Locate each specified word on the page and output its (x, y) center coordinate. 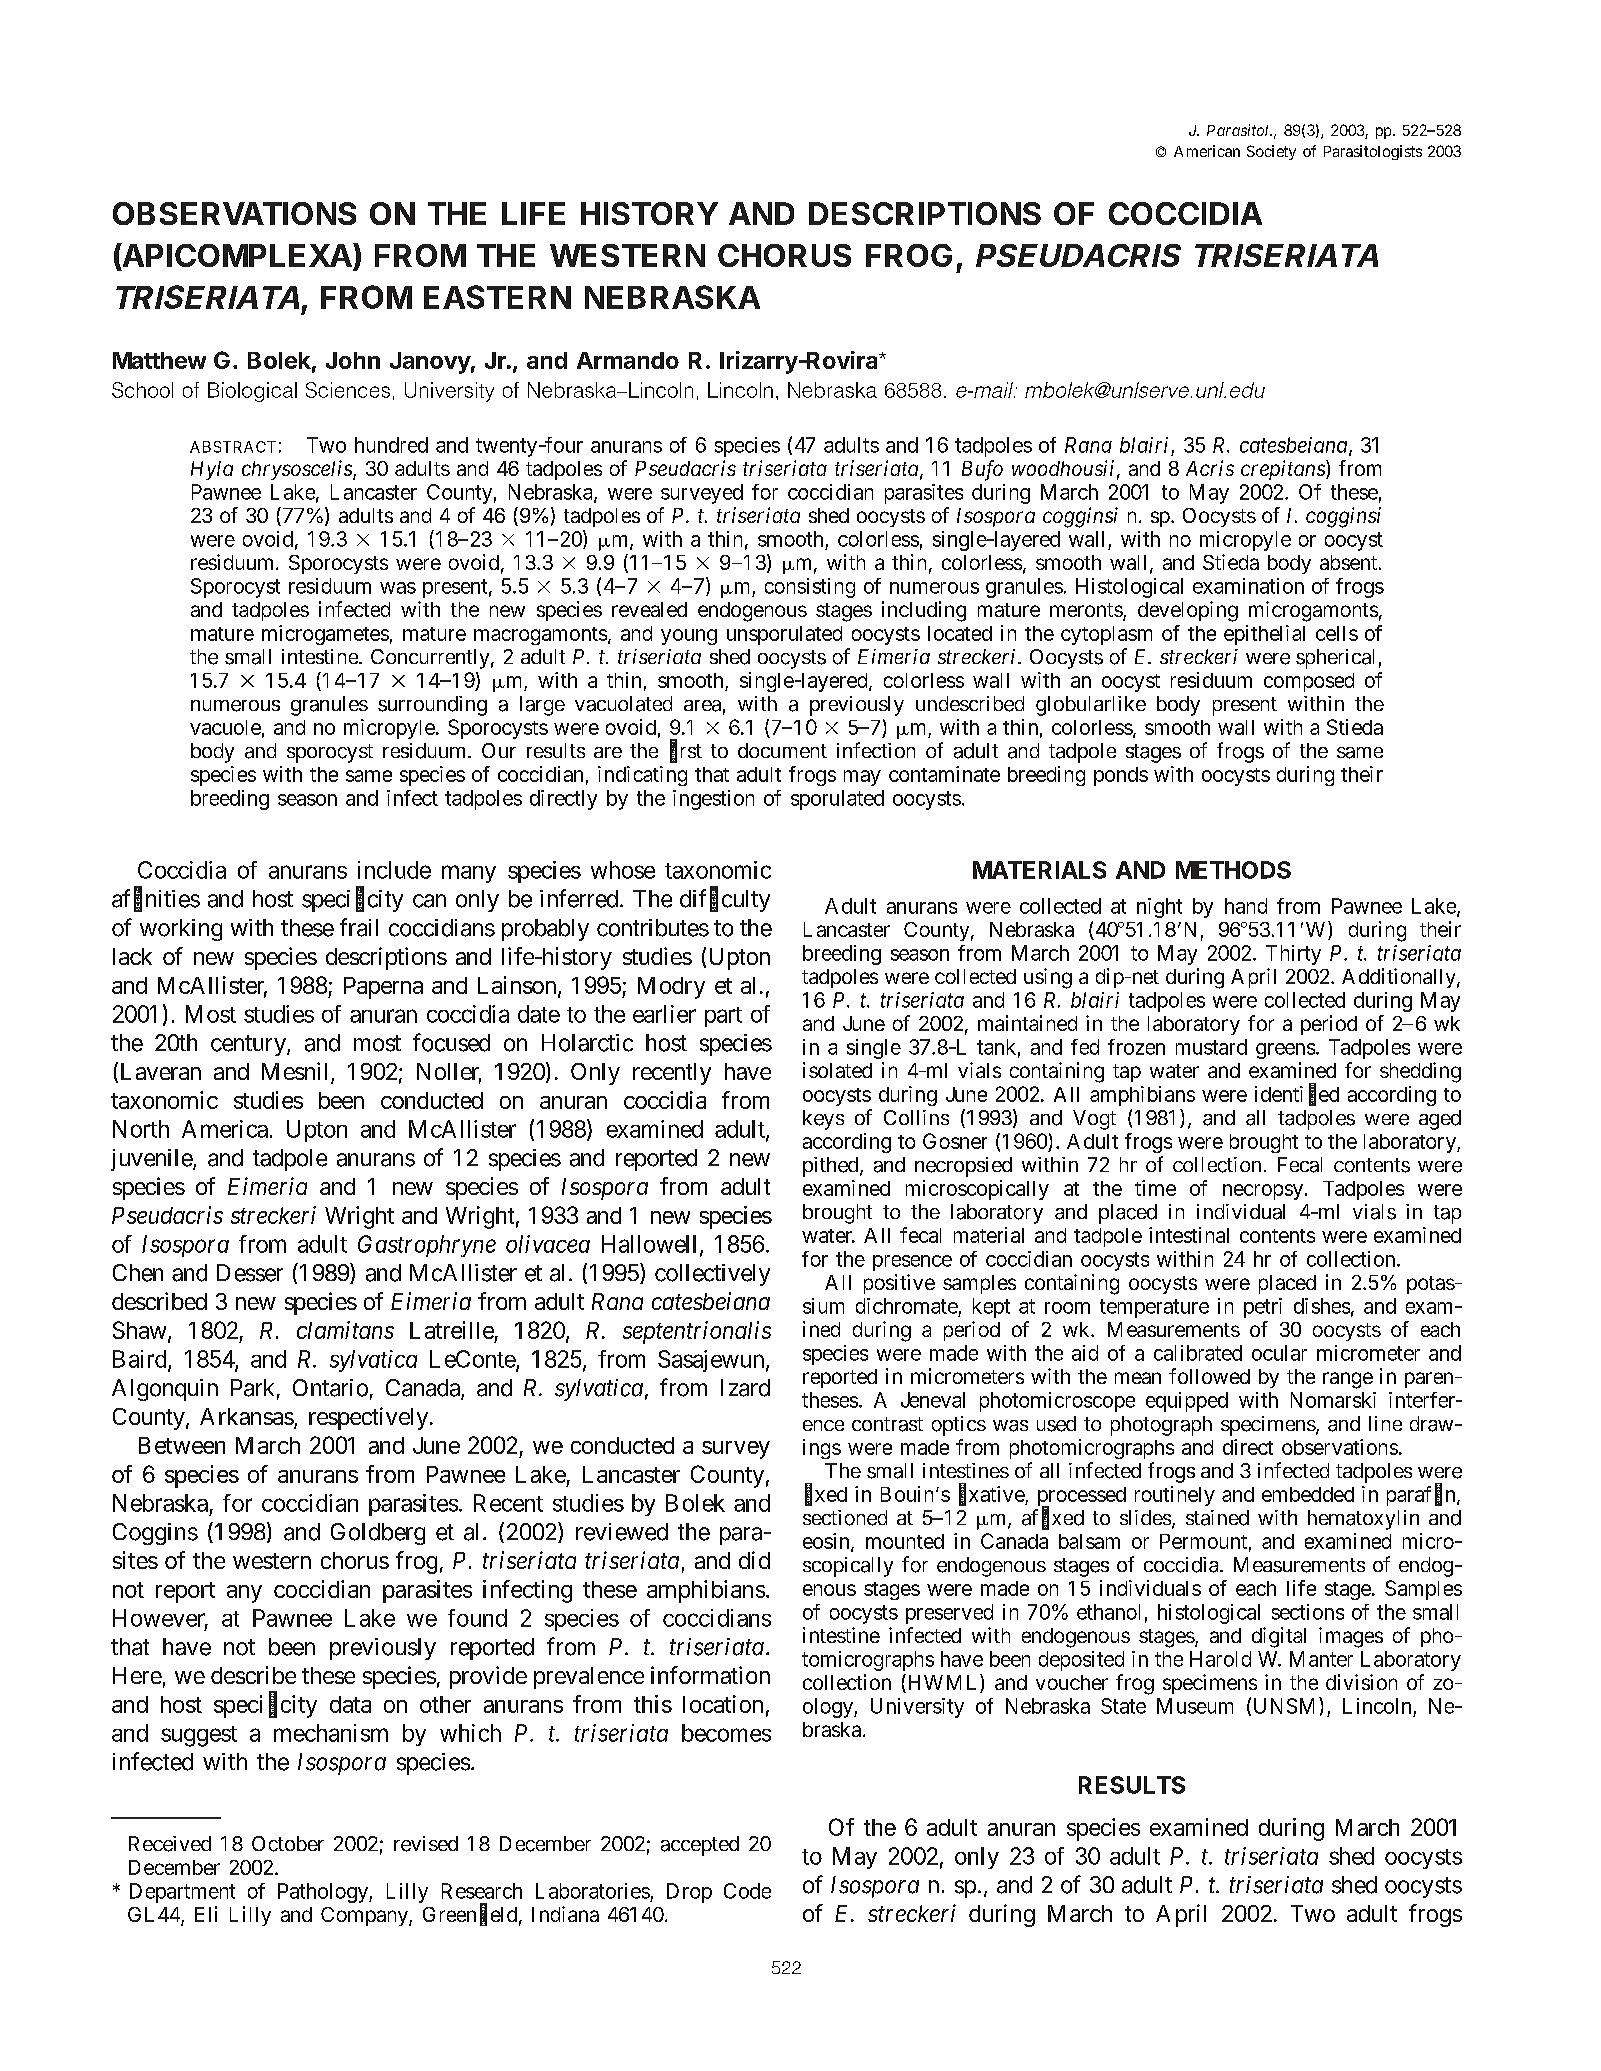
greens (1285, 1051)
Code (747, 1891)
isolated (837, 1070)
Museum (1195, 1706)
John (353, 360)
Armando (628, 360)
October (288, 1844)
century (249, 1045)
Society (1271, 152)
